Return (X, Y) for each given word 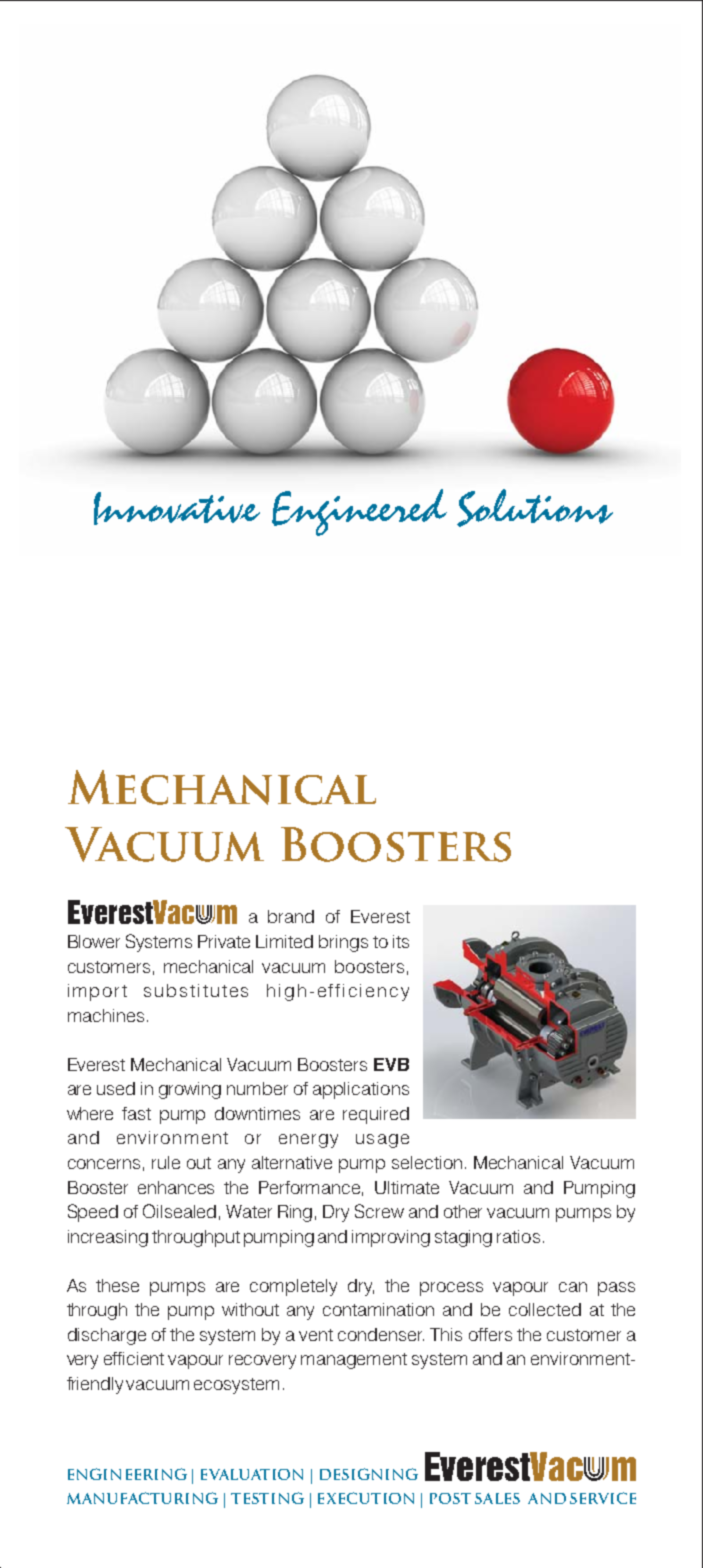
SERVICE (603, 1498)
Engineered (359, 512)
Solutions (535, 508)
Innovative (177, 508)
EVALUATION (252, 1474)
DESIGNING (369, 1474)
